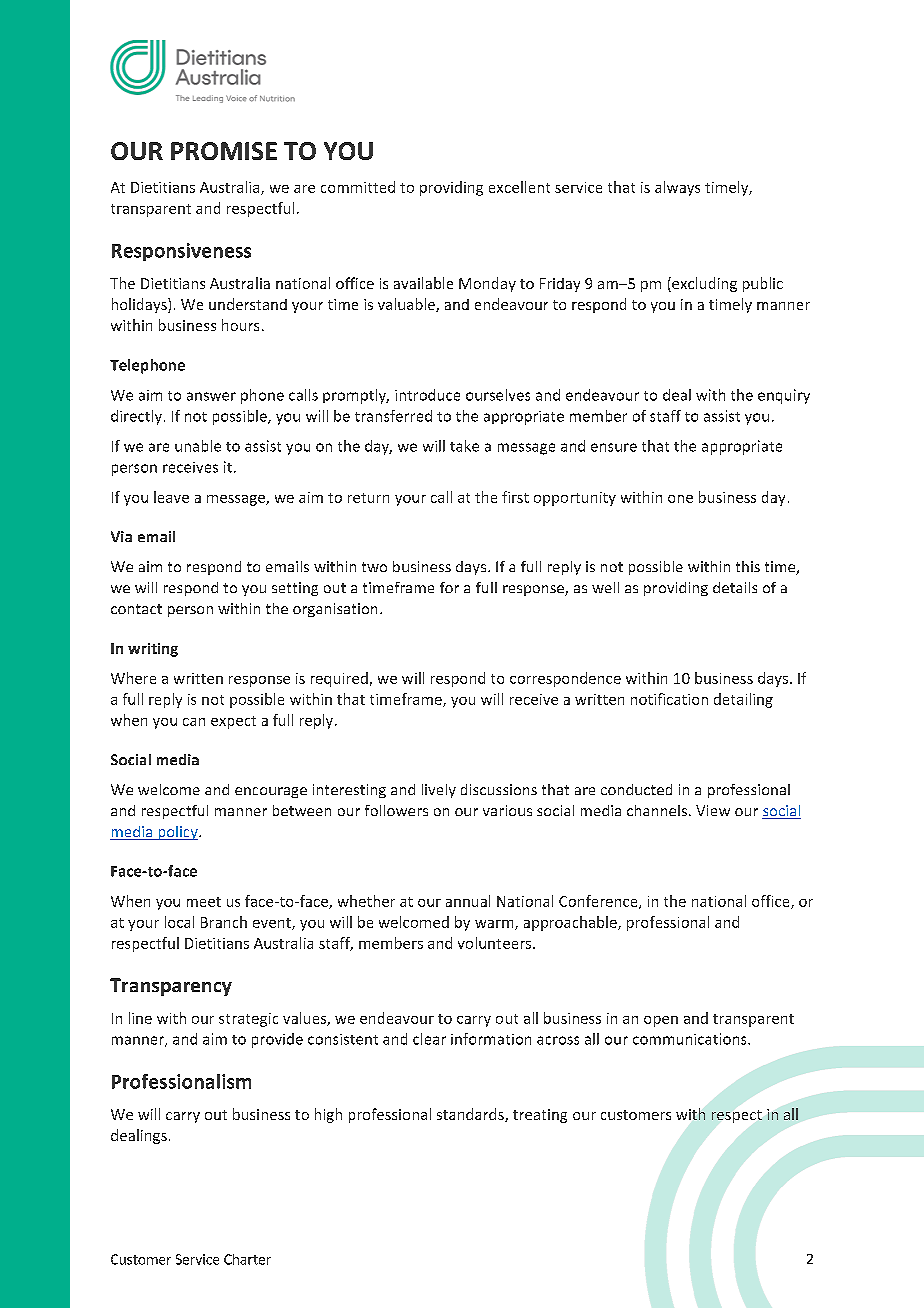 The height and width of the page is (1308, 924). What do you see at coordinates (171, 497) in the page?
I see `leave` at bounding box center [171, 497].
